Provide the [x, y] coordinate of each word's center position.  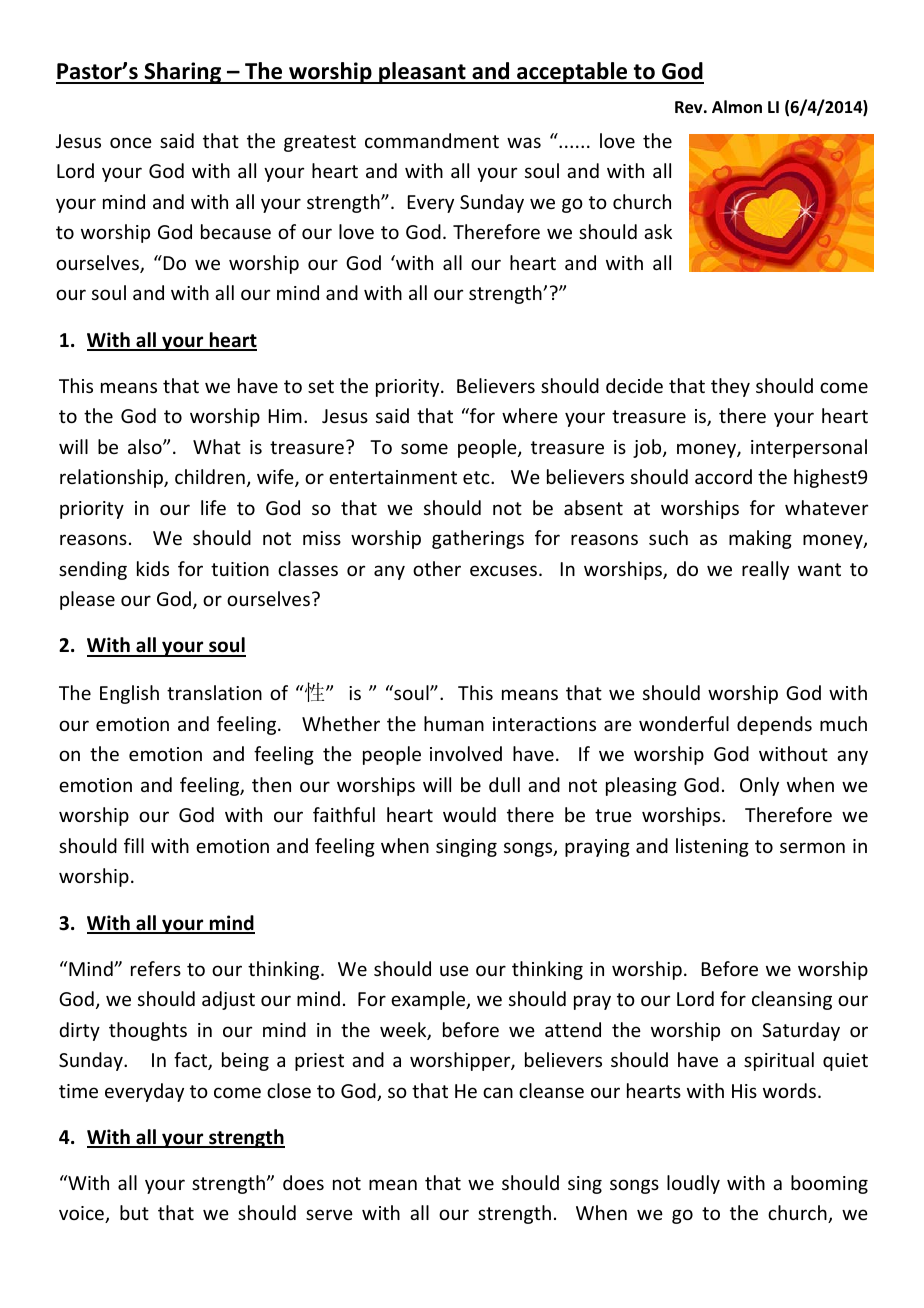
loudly [693, 1184]
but [134, 1212]
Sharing [183, 73]
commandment [432, 140]
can [498, 1092]
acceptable [572, 73]
